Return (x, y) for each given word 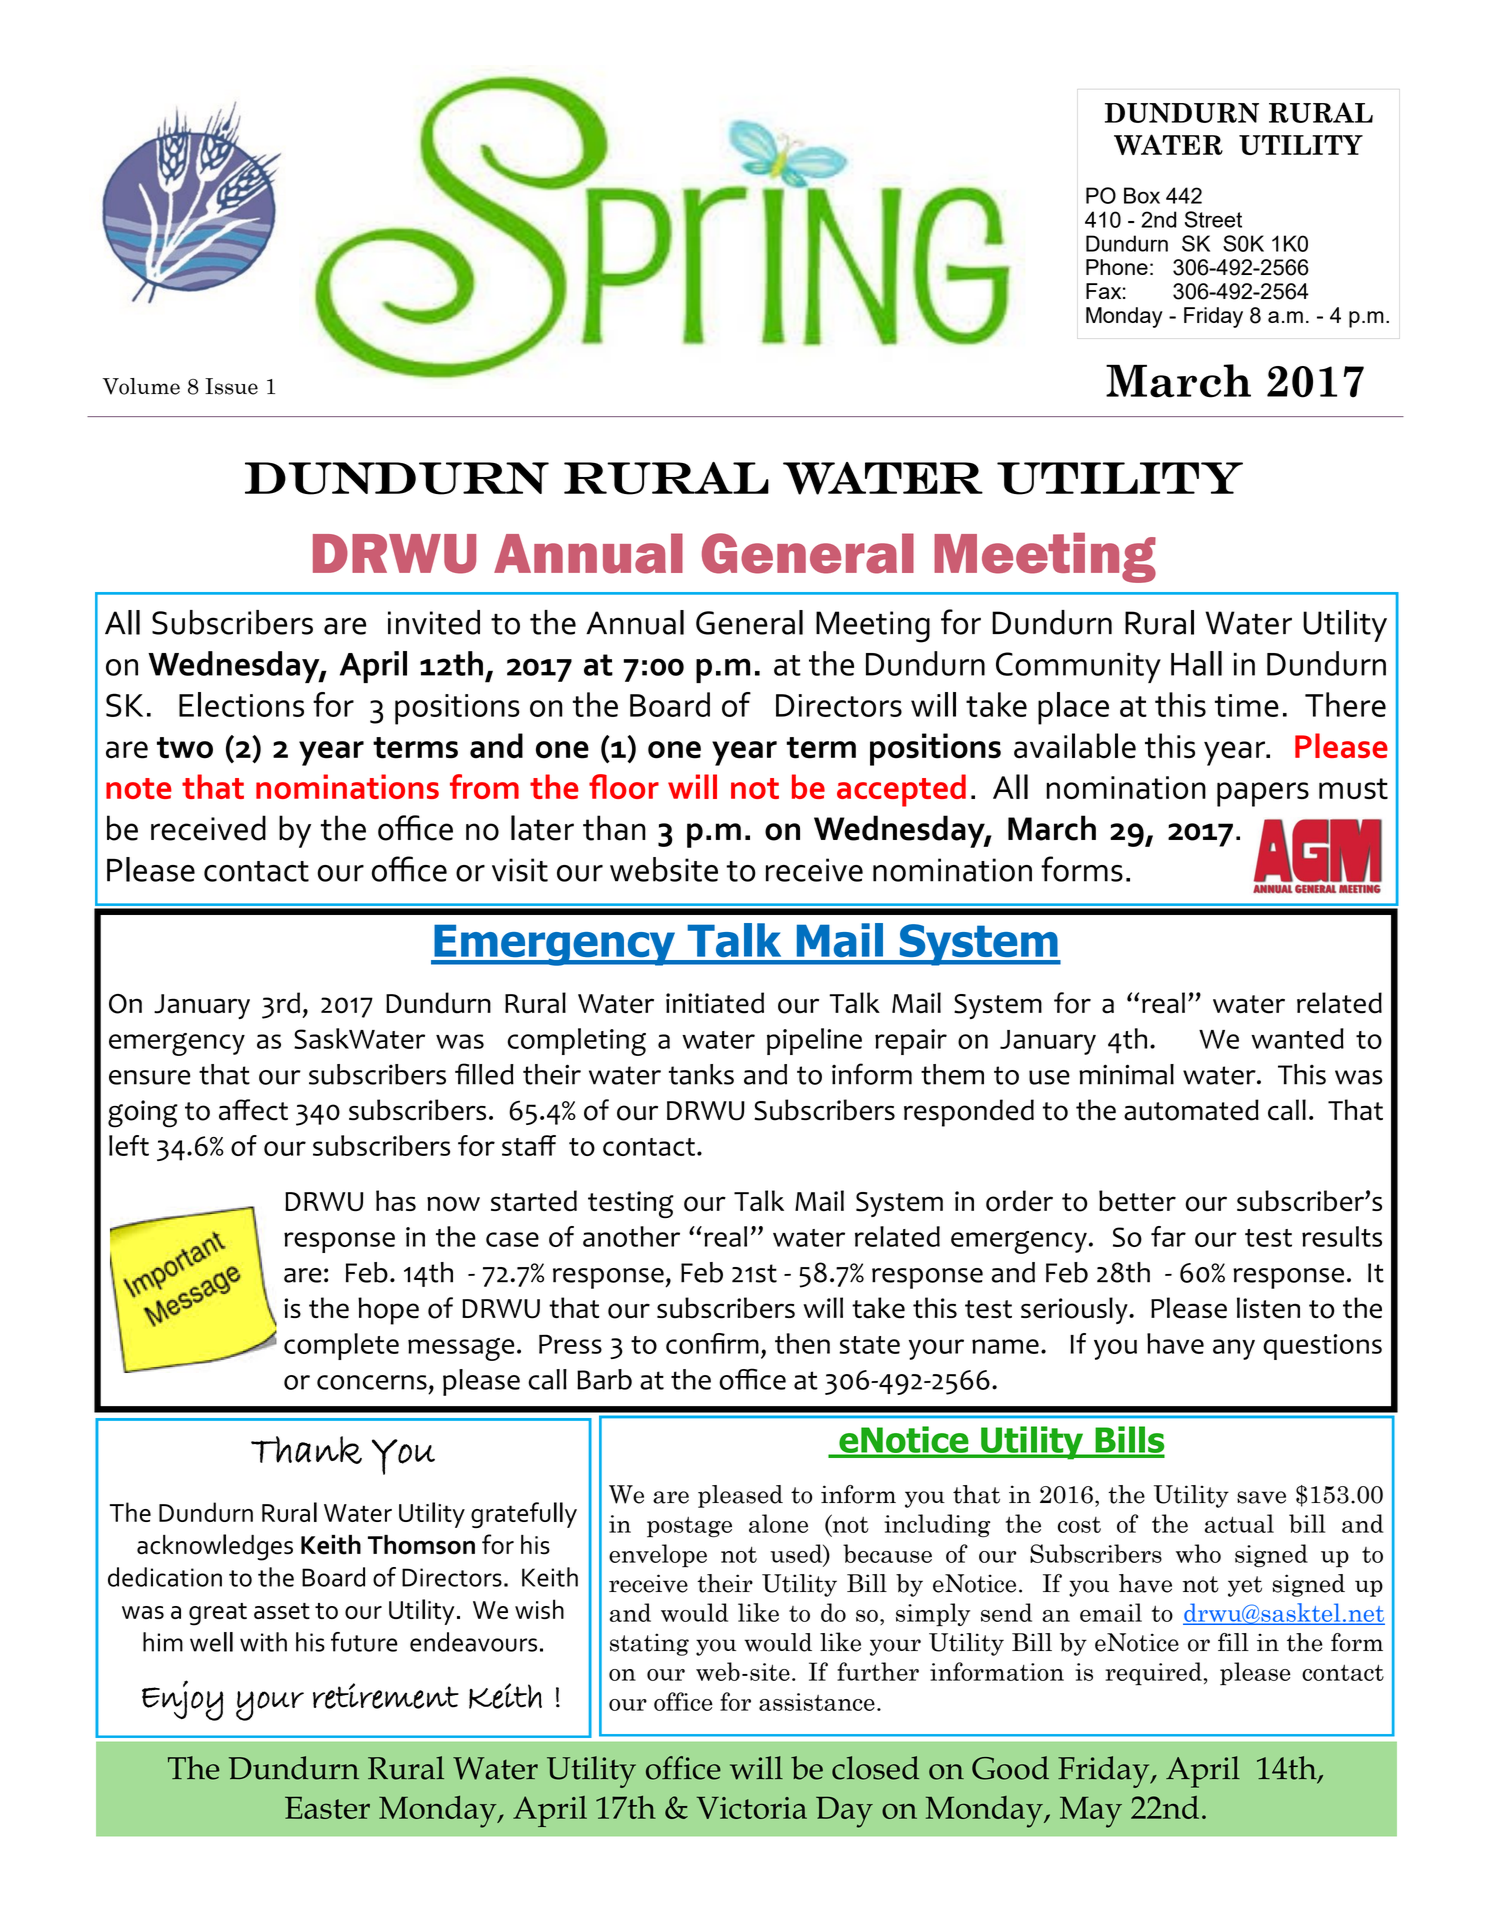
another (631, 1236)
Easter (327, 1807)
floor (624, 786)
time (1247, 705)
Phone (1117, 267)
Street (1213, 219)
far (1168, 1236)
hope (388, 1311)
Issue (231, 386)
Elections (241, 704)
